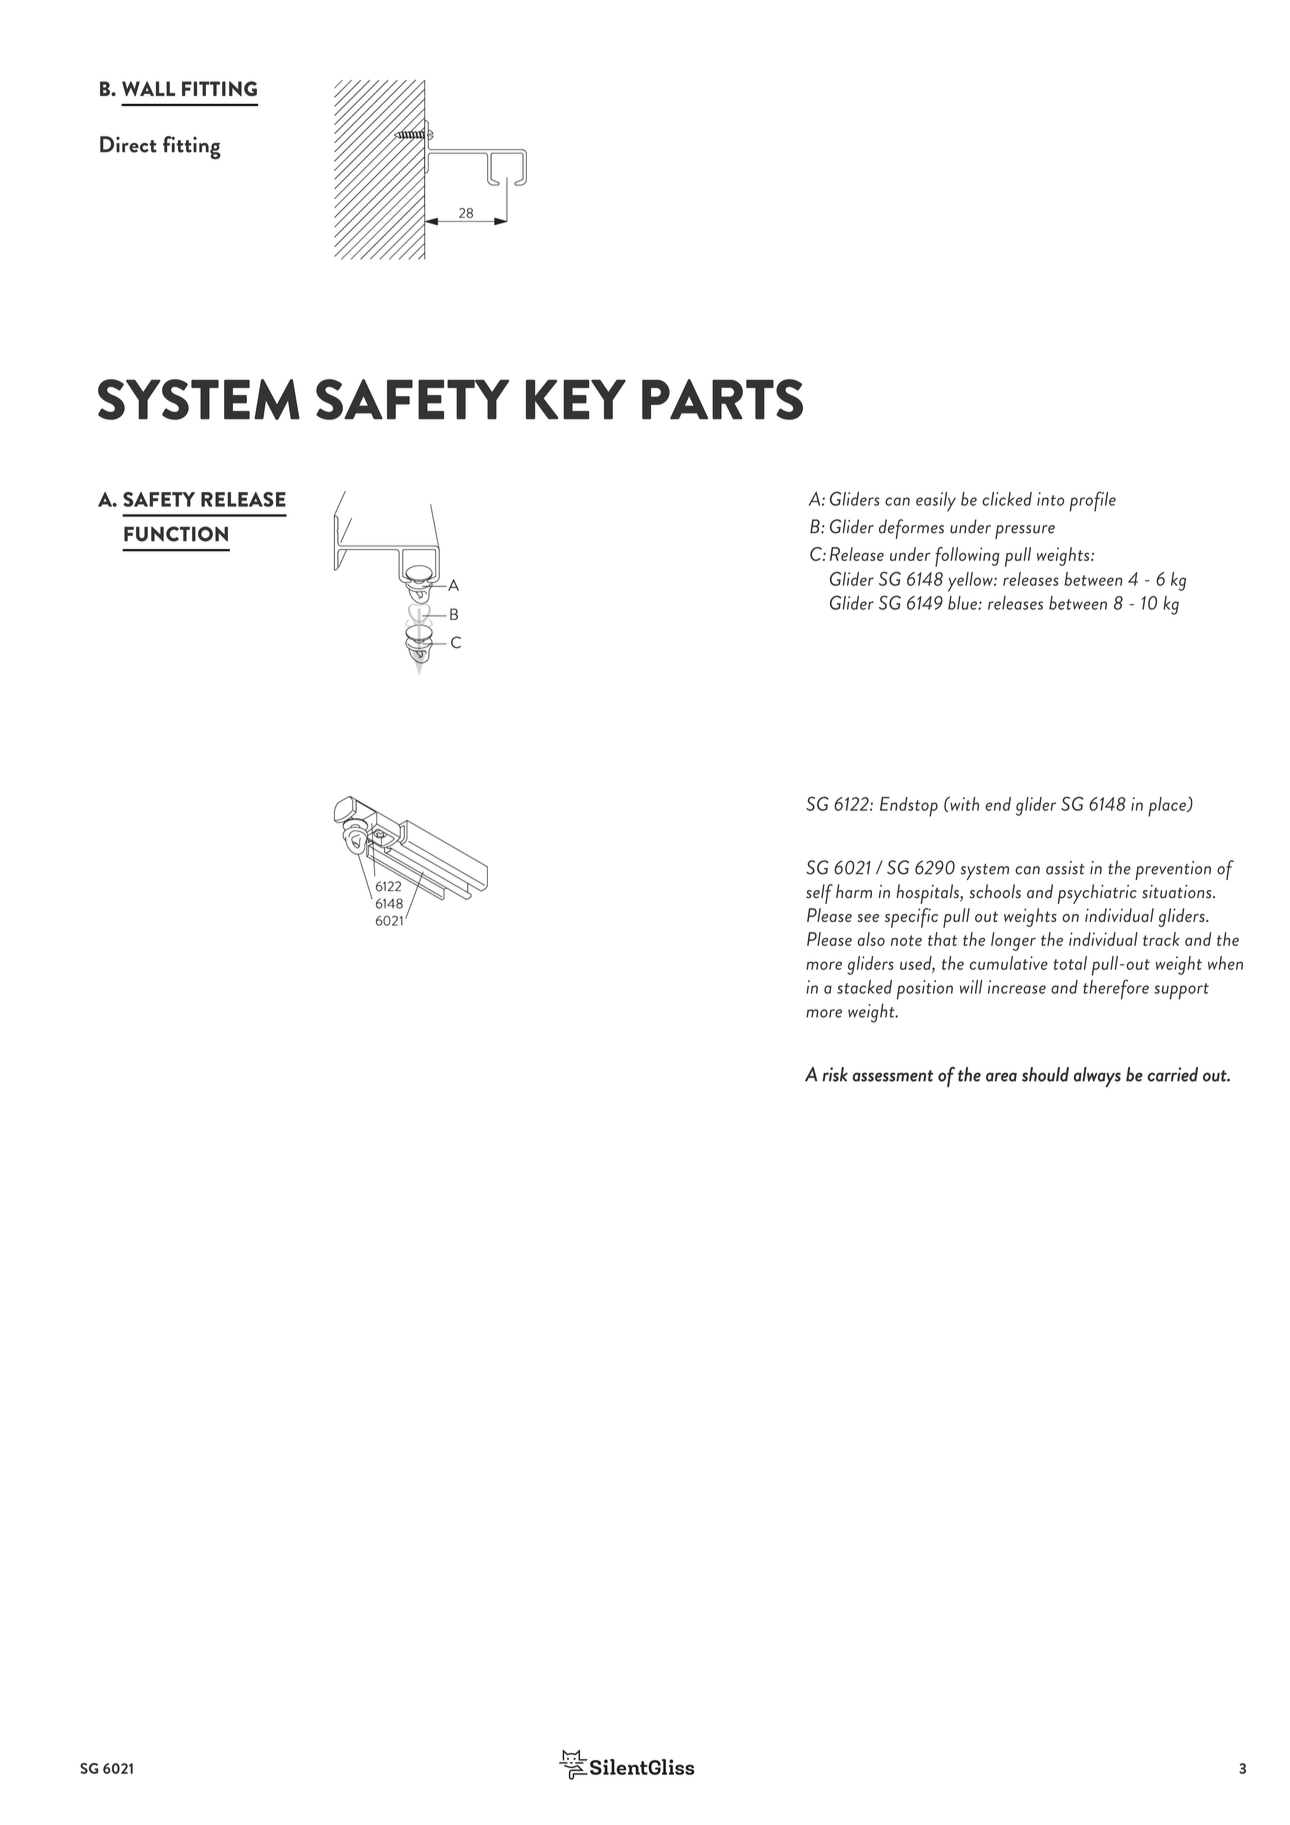 This document has height=1825, width=1290. What do you see at coordinates (835, 1074) in the document?
I see `risk` at bounding box center [835, 1074].
